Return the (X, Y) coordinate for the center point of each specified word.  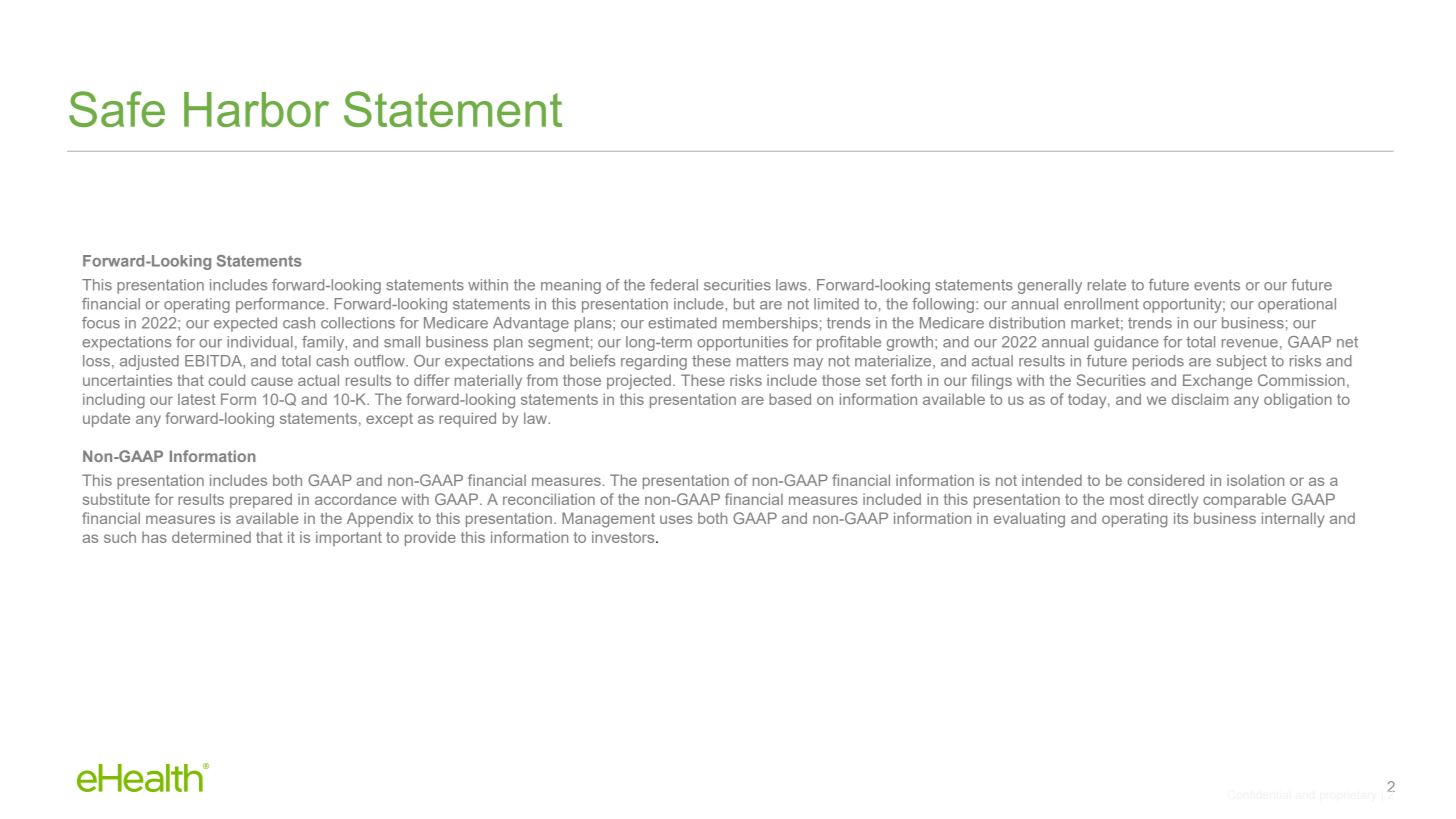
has (154, 537)
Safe (117, 109)
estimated (682, 323)
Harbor (256, 109)
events (1217, 285)
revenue (1250, 343)
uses (676, 519)
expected (245, 324)
